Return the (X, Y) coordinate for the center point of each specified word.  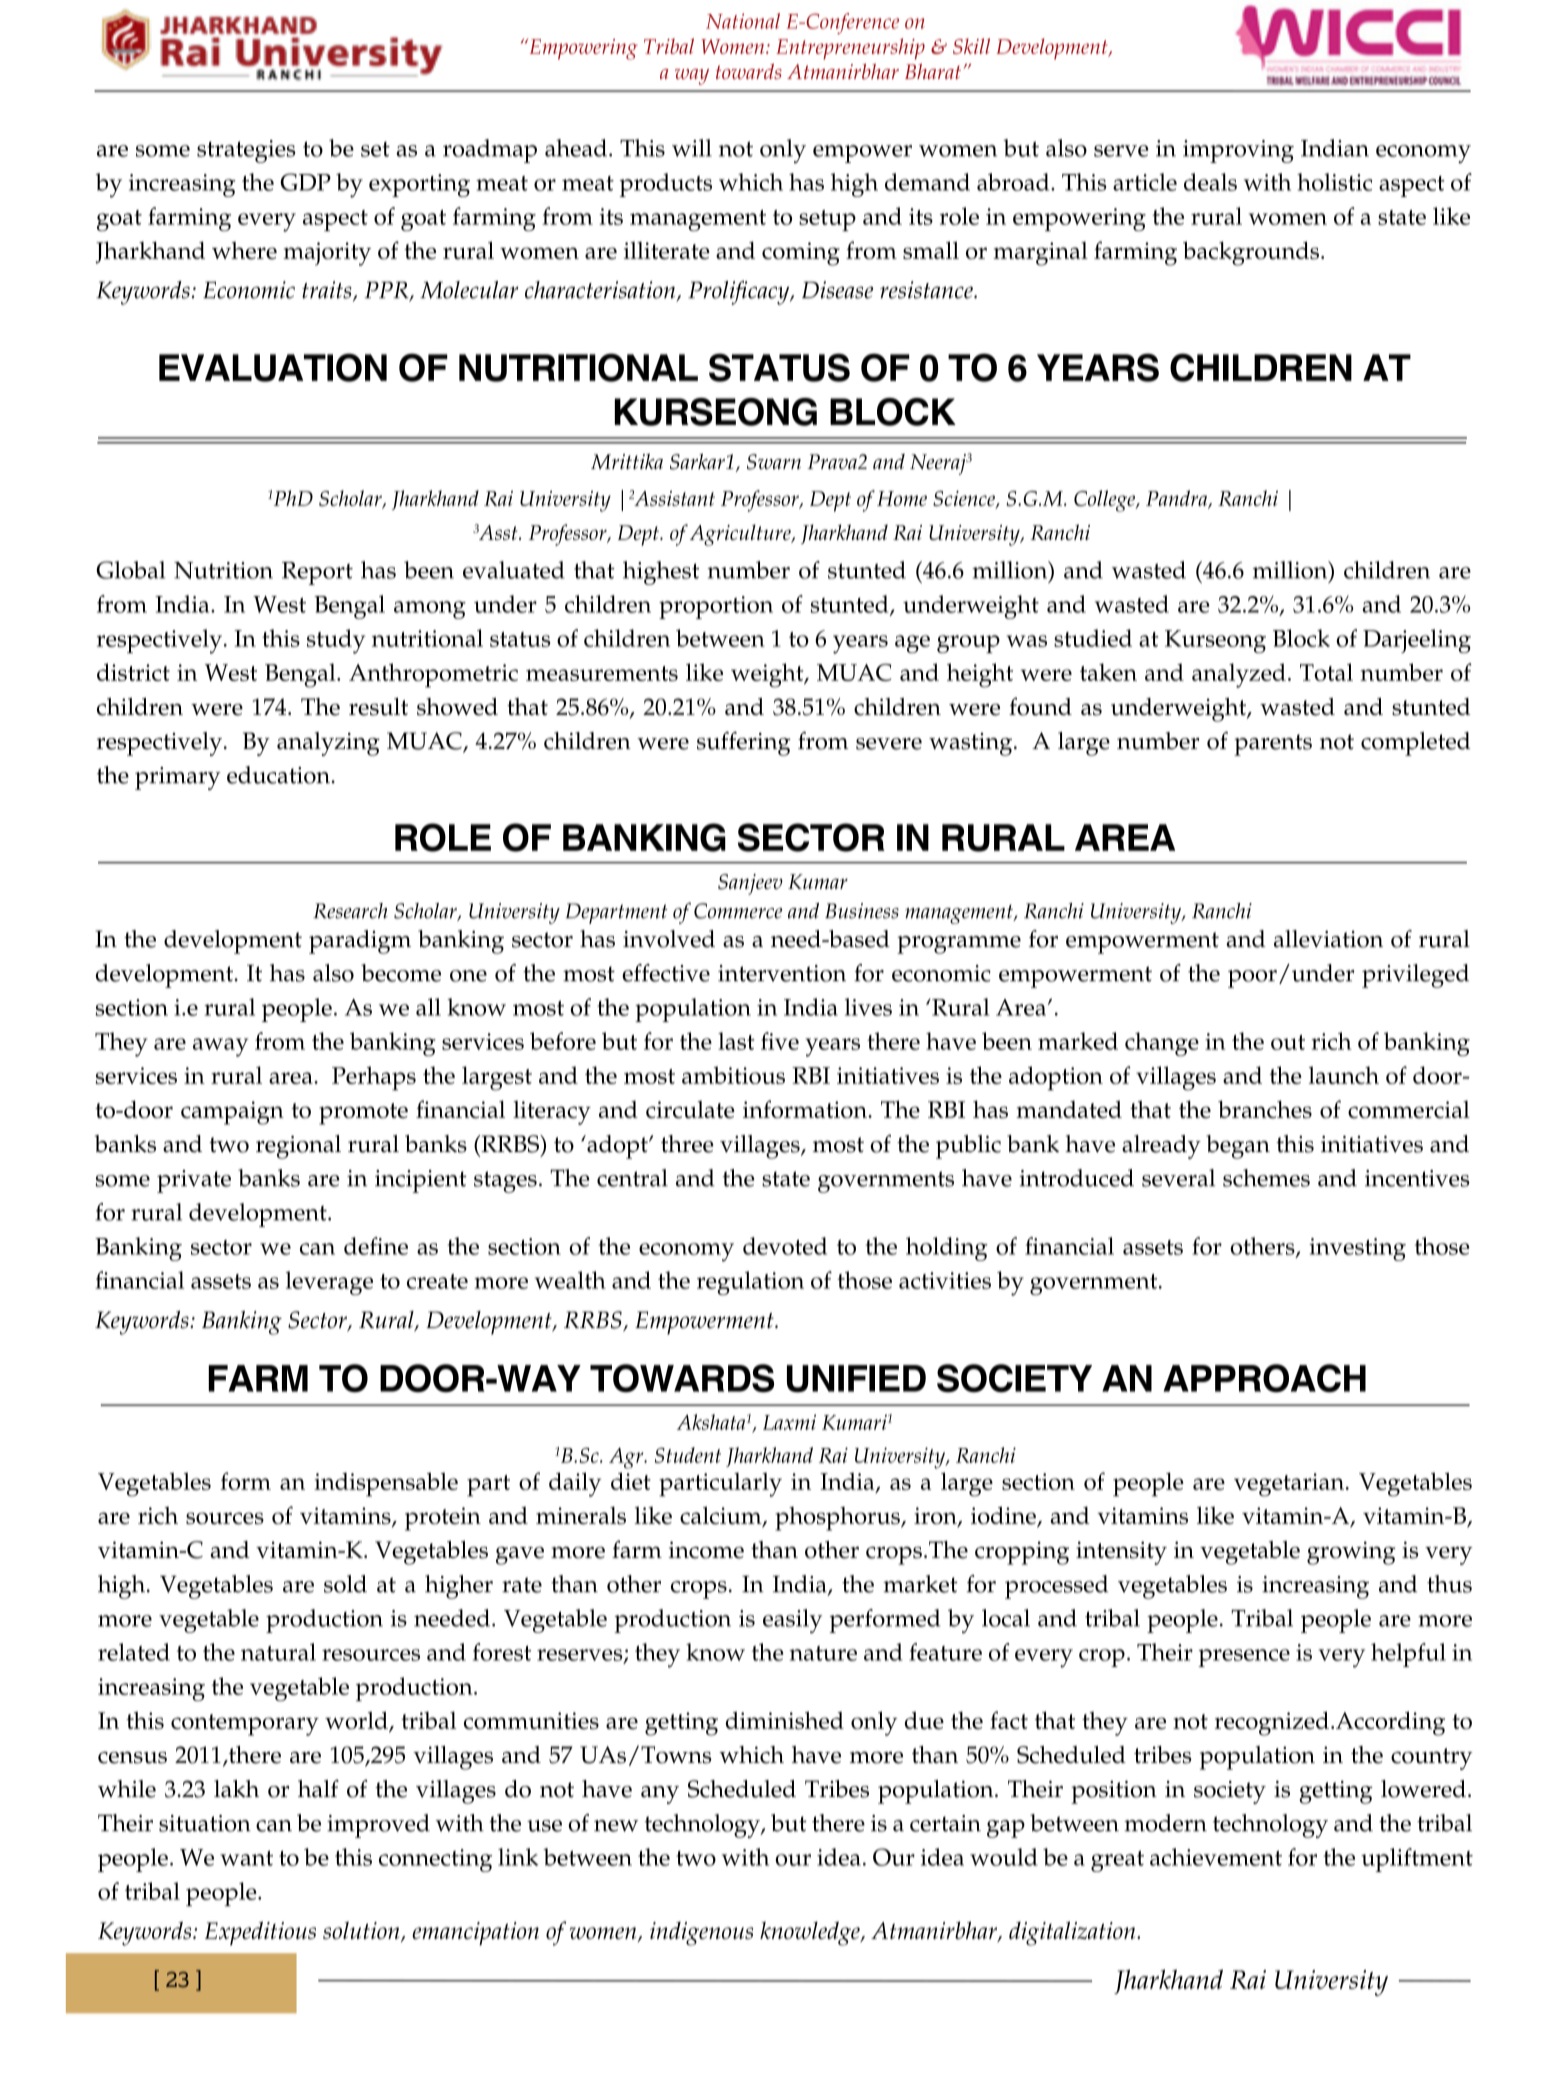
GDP (305, 182)
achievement (1216, 1857)
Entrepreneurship (850, 49)
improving (1238, 151)
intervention (782, 973)
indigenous (701, 1934)
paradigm (360, 942)
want (246, 1858)
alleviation (1328, 939)
